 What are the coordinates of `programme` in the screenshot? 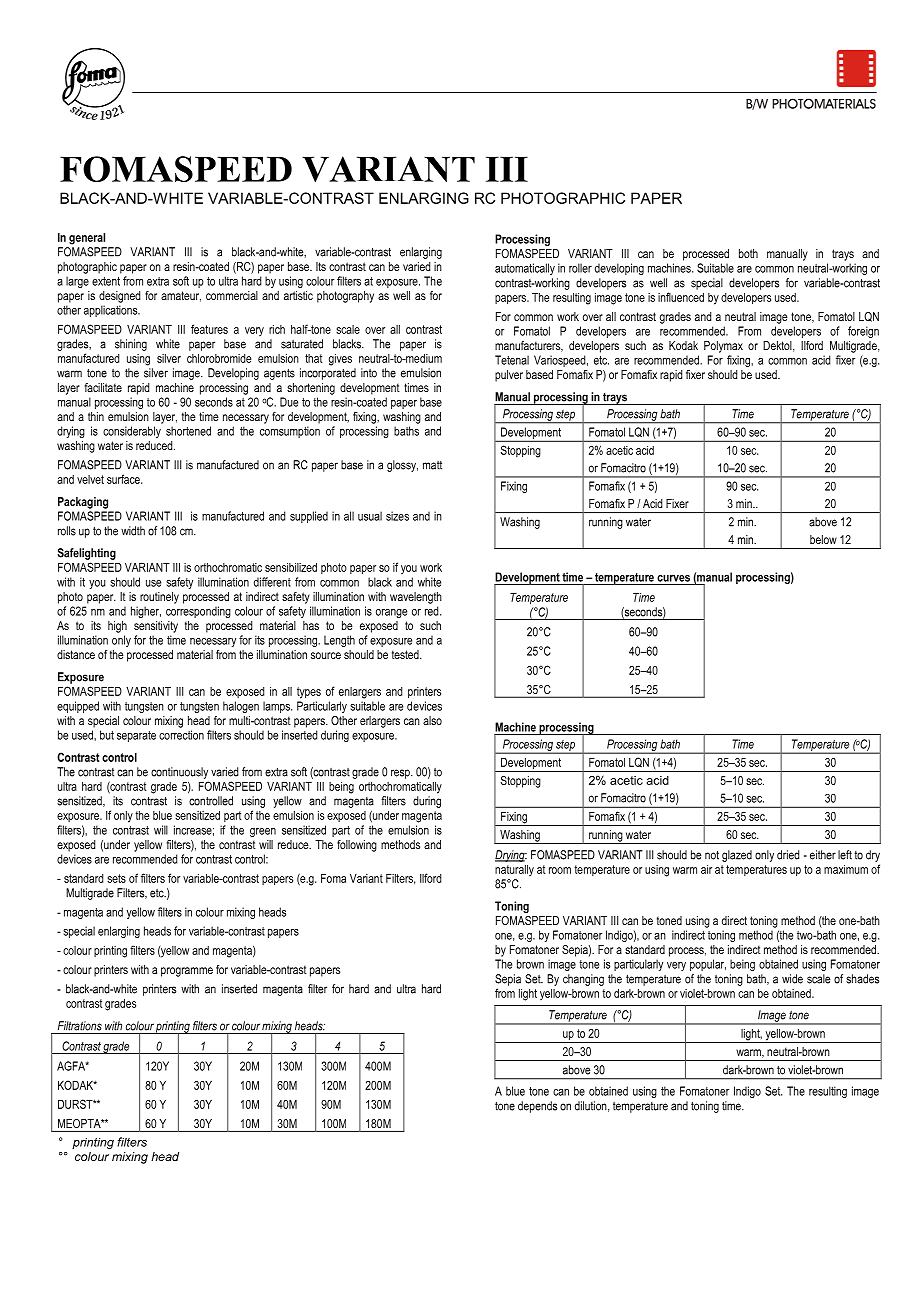 It's located at (187, 972).
